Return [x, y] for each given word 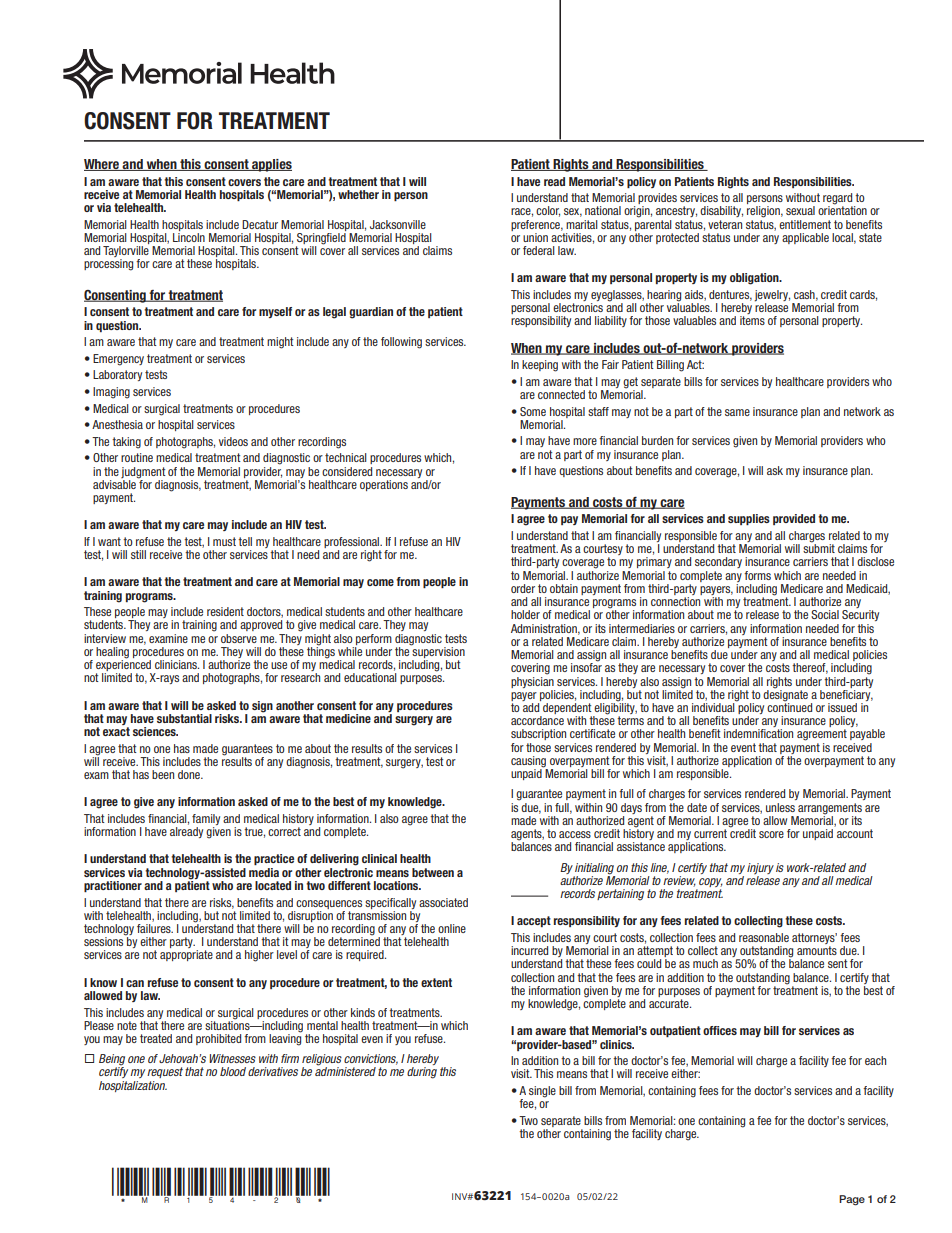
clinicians [177, 664]
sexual [800, 210]
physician [532, 681]
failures [155, 928]
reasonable [764, 937]
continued [789, 706]
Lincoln [189, 237]
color [548, 211]
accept [534, 921]
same [737, 412]
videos [233, 441]
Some [533, 411]
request [165, 1072]
